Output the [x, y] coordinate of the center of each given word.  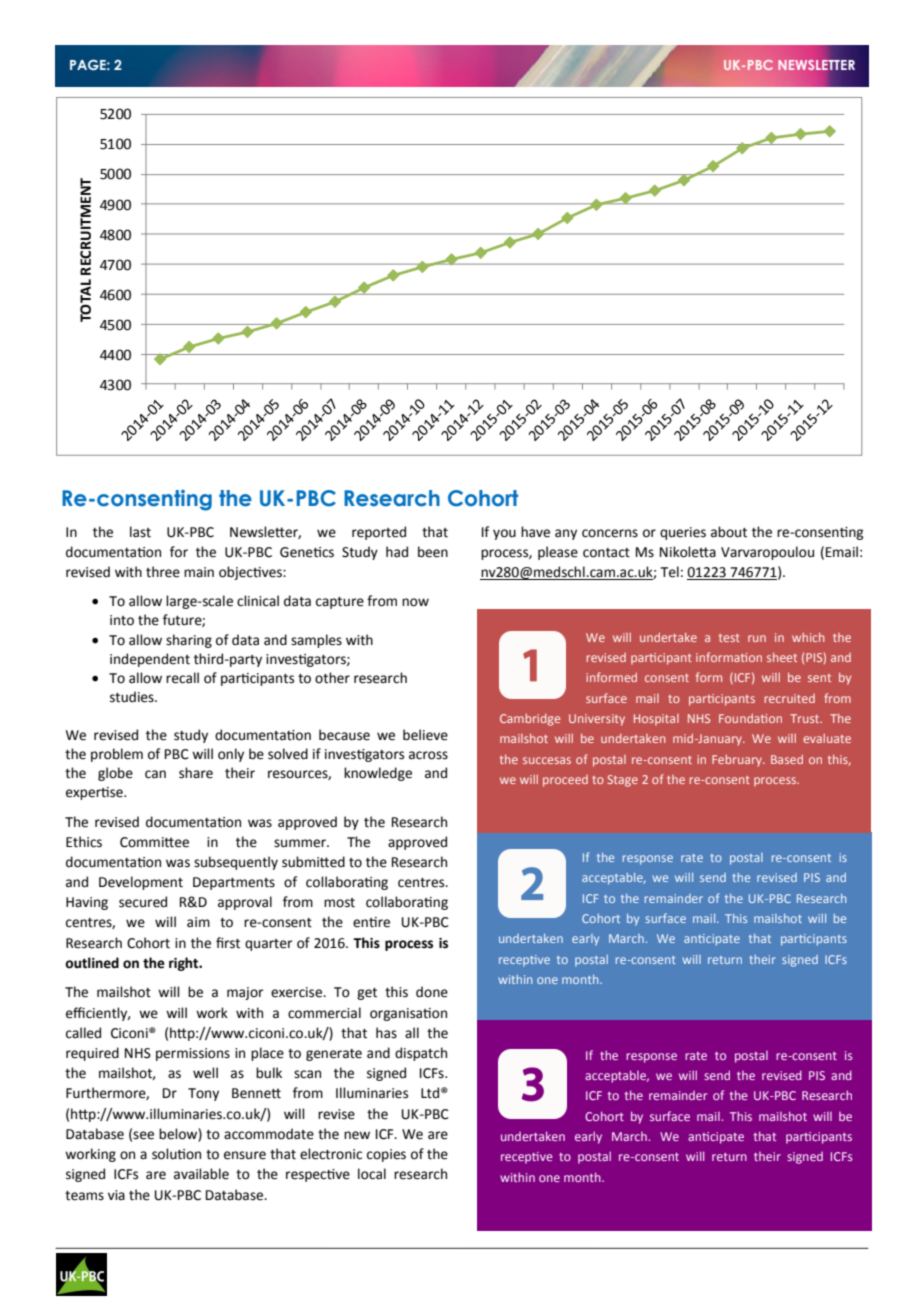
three [163, 572]
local [372, 1174]
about [729, 532]
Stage [622, 781]
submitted [313, 862]
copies [386, 1155]
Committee [154, 842]
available [201, 1174]
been [433, 552]
